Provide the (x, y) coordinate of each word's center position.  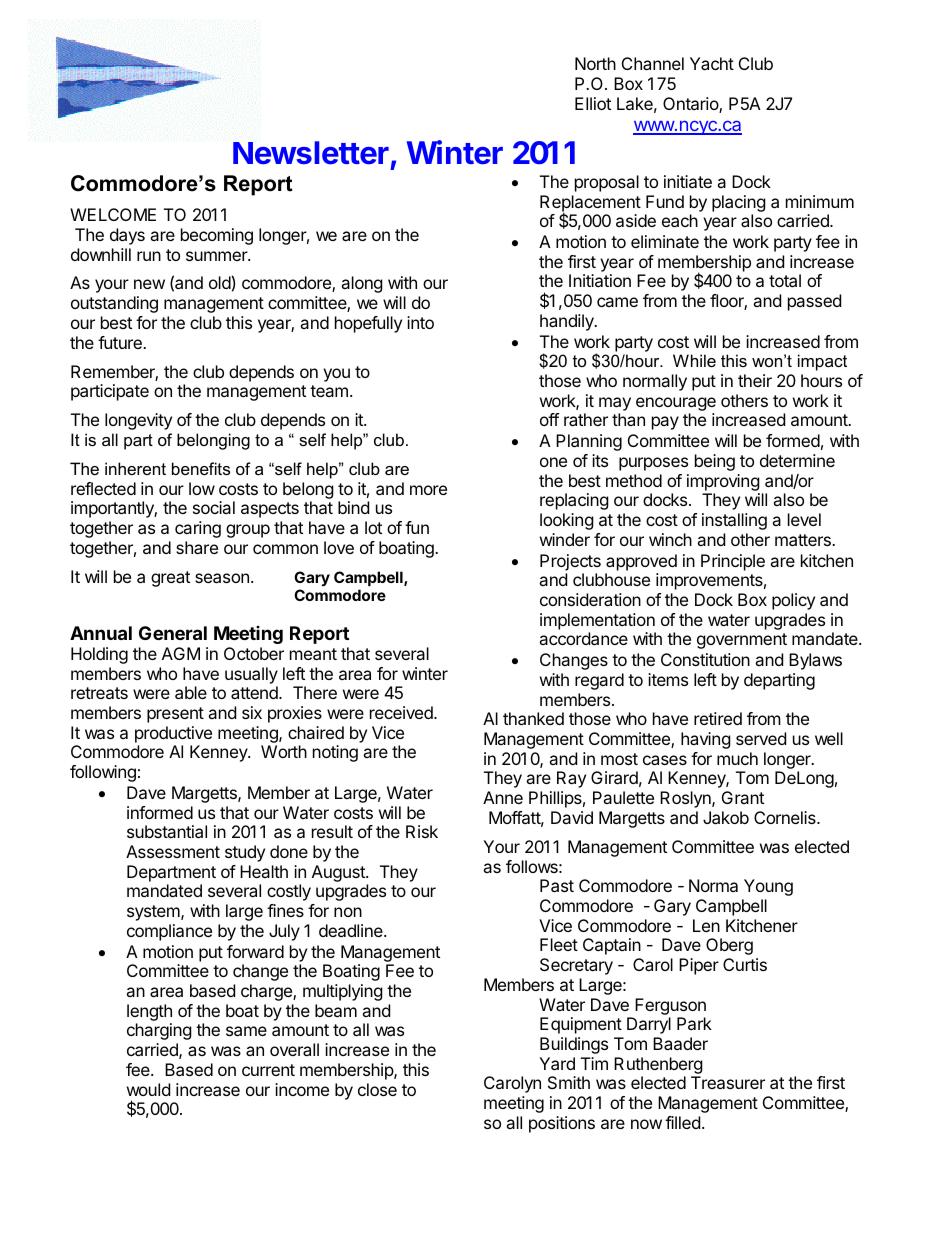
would (148, 1089)
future (121, 342)
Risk (422, 831)
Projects (570, 562)
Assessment (173, 851)
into (420, 322)
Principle (733, 562)
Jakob (726, 817)
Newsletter (311, 153)
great (170, 579)
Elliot (593, 103)
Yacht (712, 63)
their (755, 380)
